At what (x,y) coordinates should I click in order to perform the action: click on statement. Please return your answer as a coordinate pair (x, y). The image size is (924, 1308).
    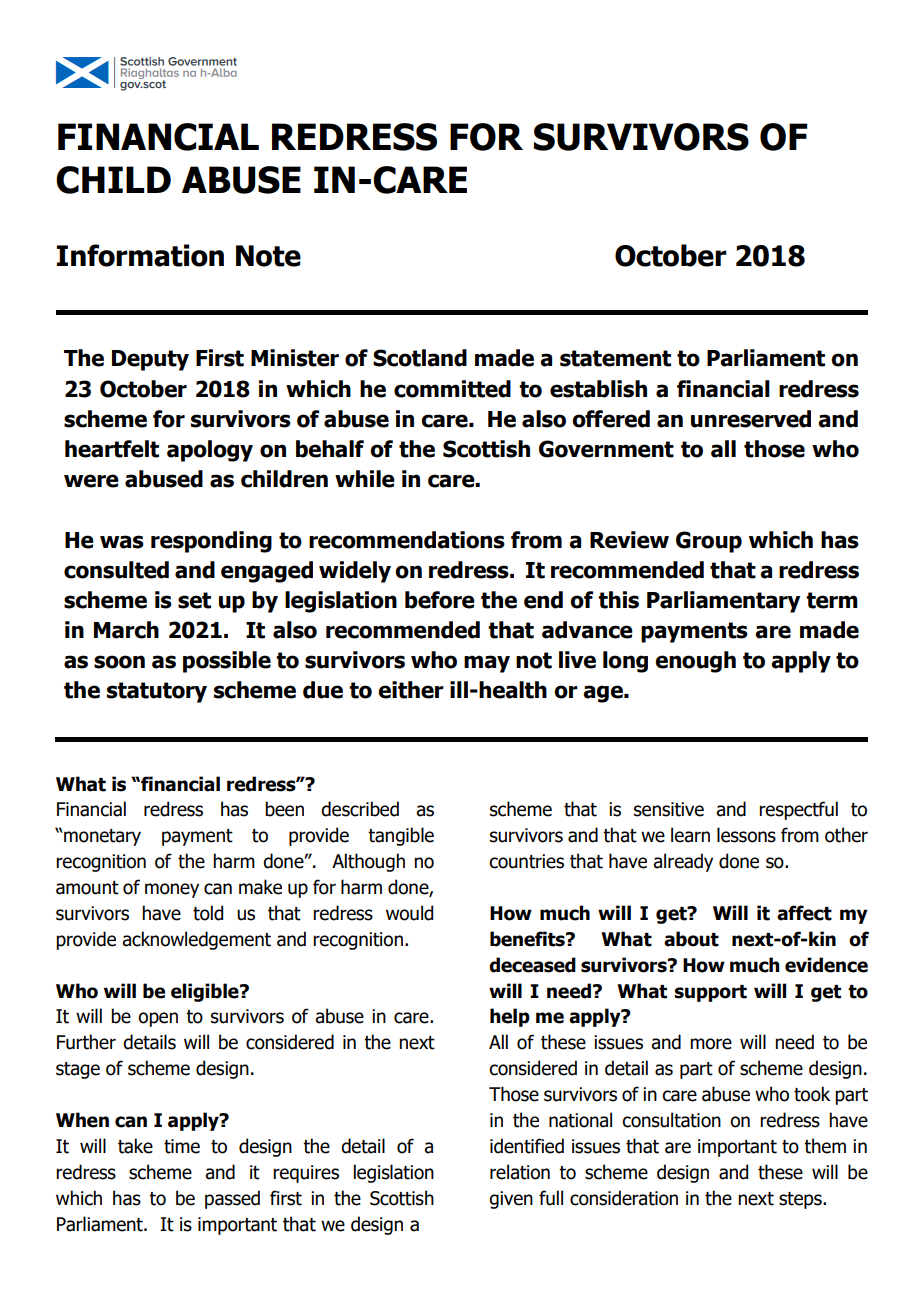
    Looking at the image, I should click on (615, 358).
